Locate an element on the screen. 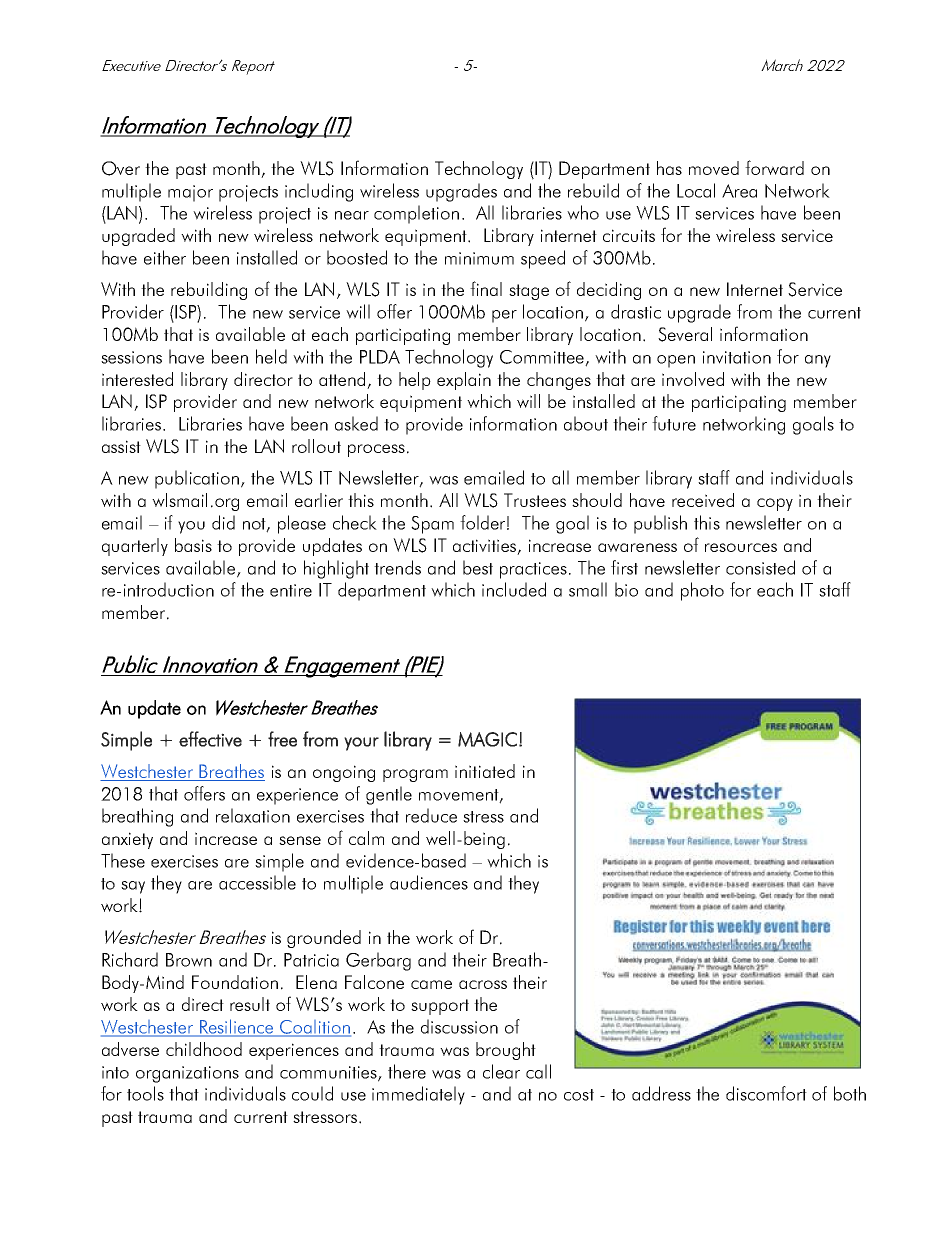  clear is located at coordinates (501, 1071).
